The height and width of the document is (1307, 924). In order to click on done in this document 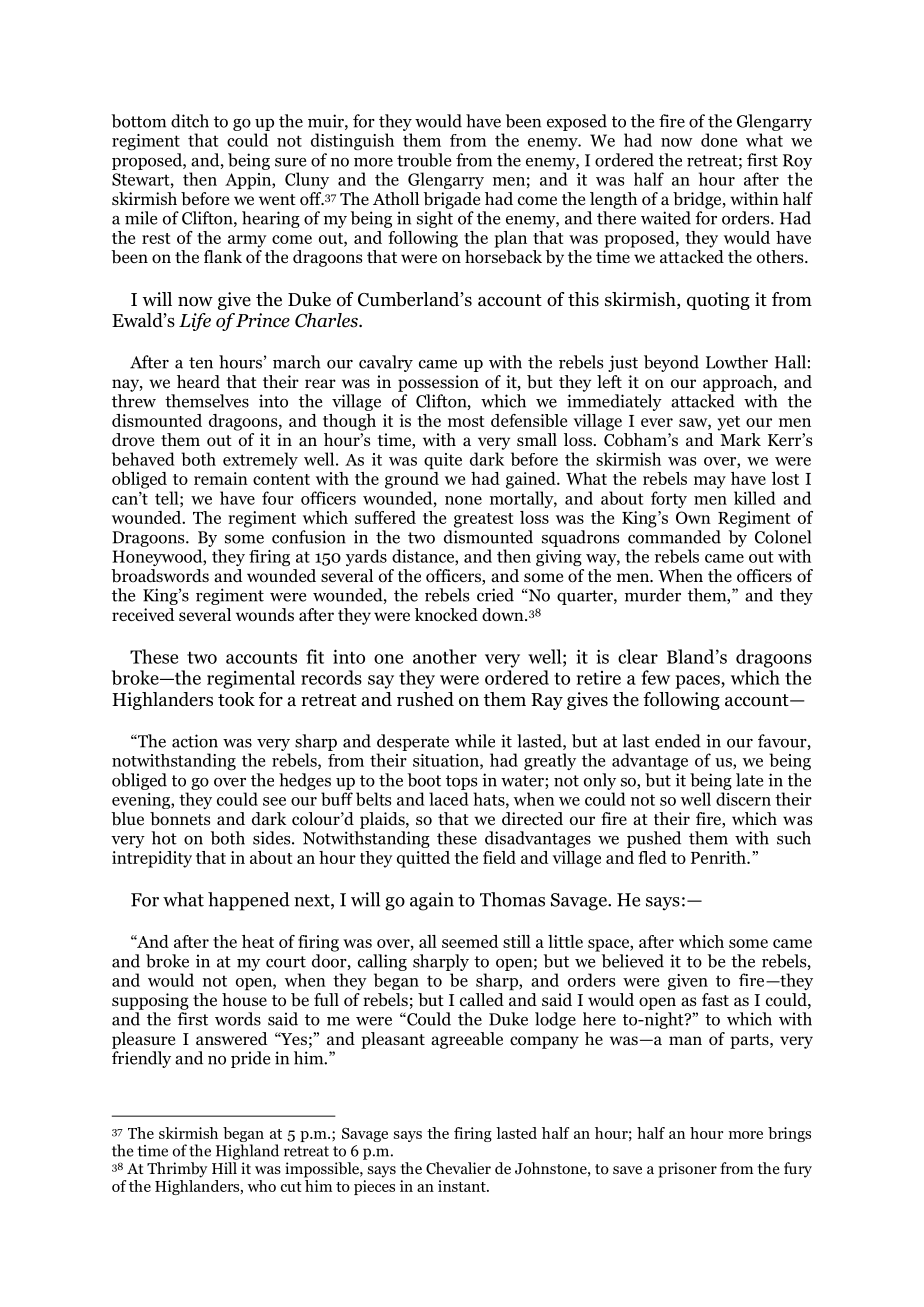, I will do `click(719, 140)`.
